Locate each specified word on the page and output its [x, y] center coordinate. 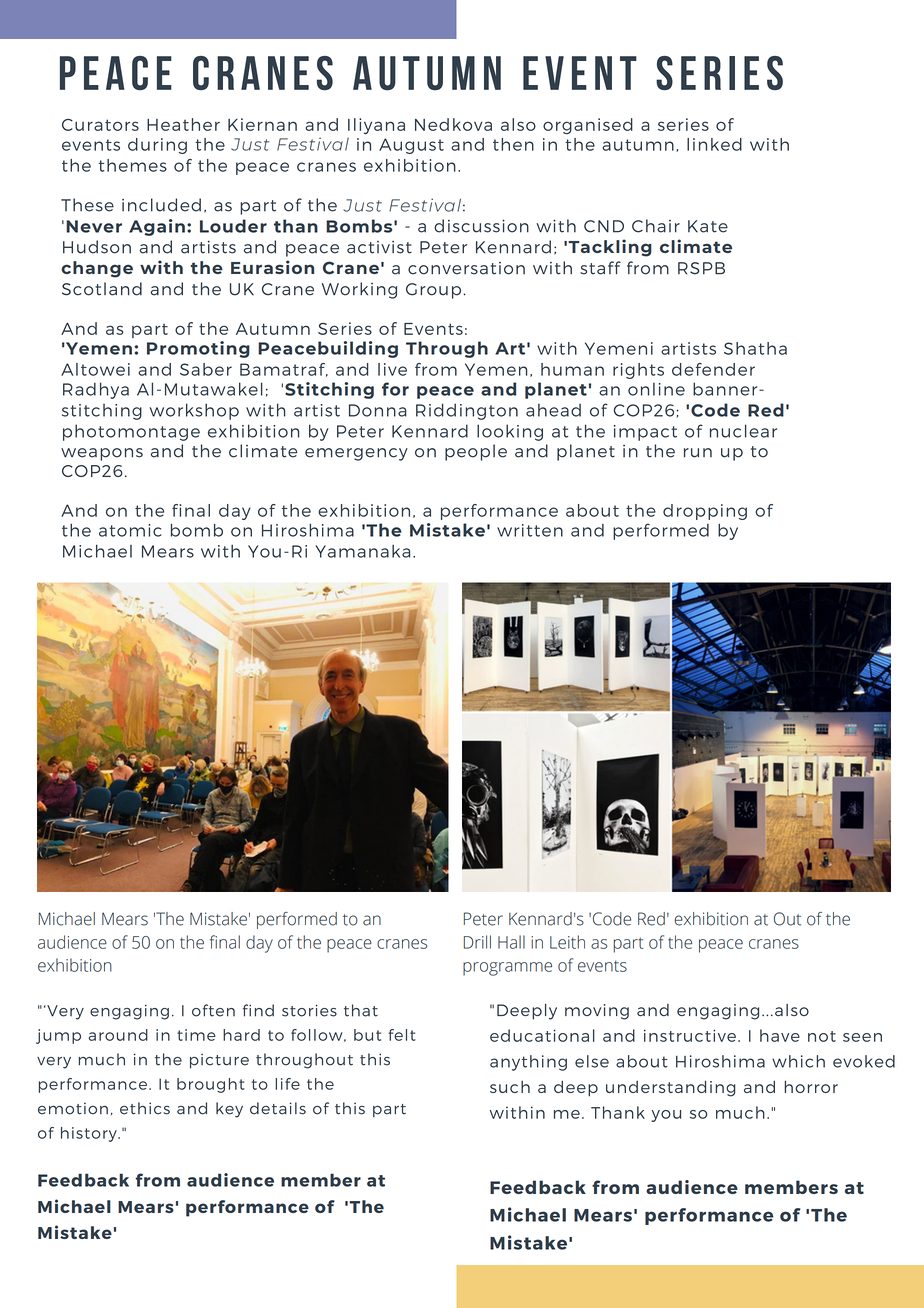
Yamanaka [362, 551]
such [510, 1087]
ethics [145, 1108]
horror [811, 1086]
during [157, 146]
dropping [705, 512]
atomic [130, 530]
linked [714, 144]
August [411, 146]
